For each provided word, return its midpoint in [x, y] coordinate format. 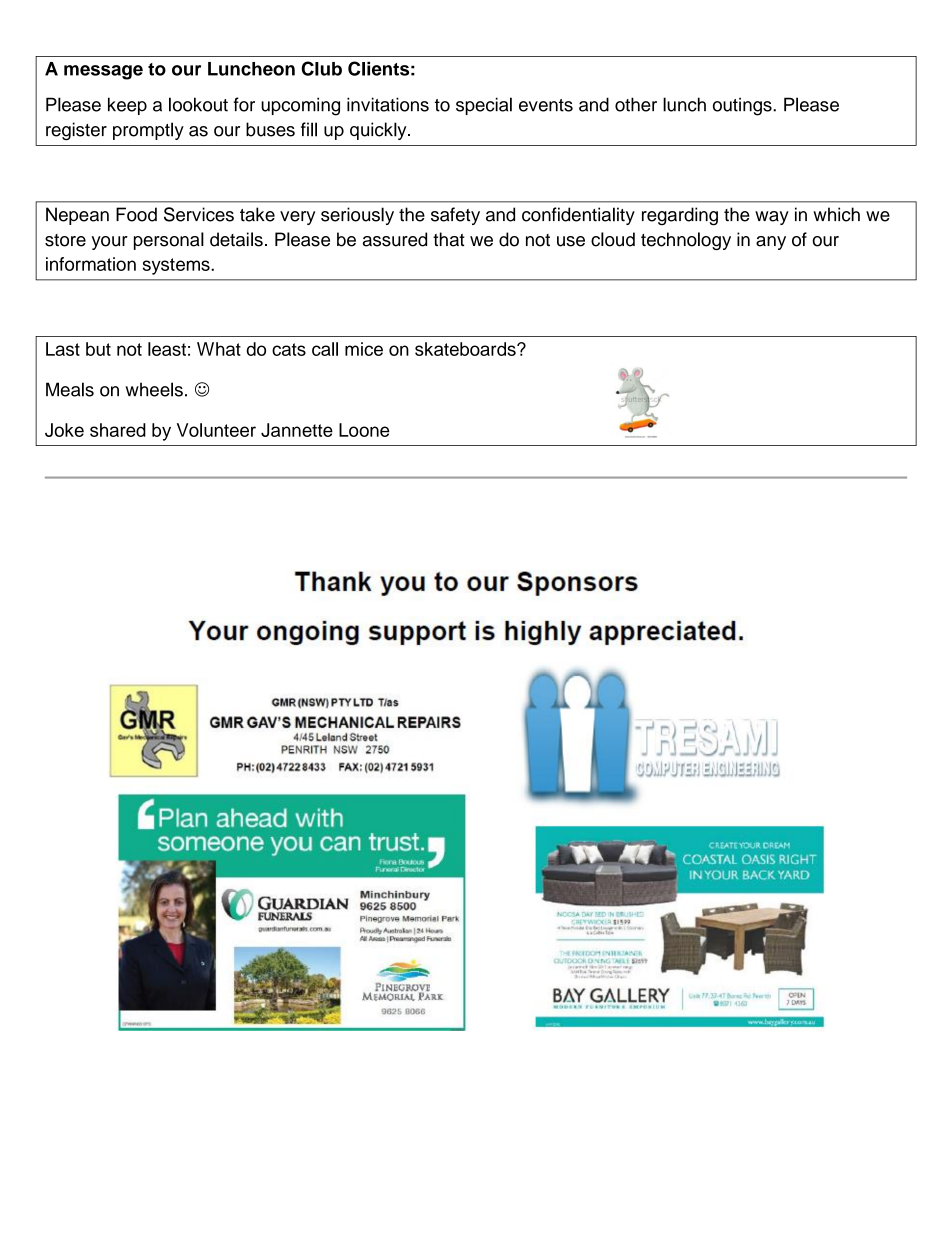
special [484, 106]
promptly [148, 131]
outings [743, 106]
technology [686, 241]
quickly [379, 131]
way [772, 218]
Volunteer [216, 430]
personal [169, 241]
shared [118, 430]
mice [364, 349]
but [98, 349]
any [771, 243]
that [449, 239]
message [103, 72]
